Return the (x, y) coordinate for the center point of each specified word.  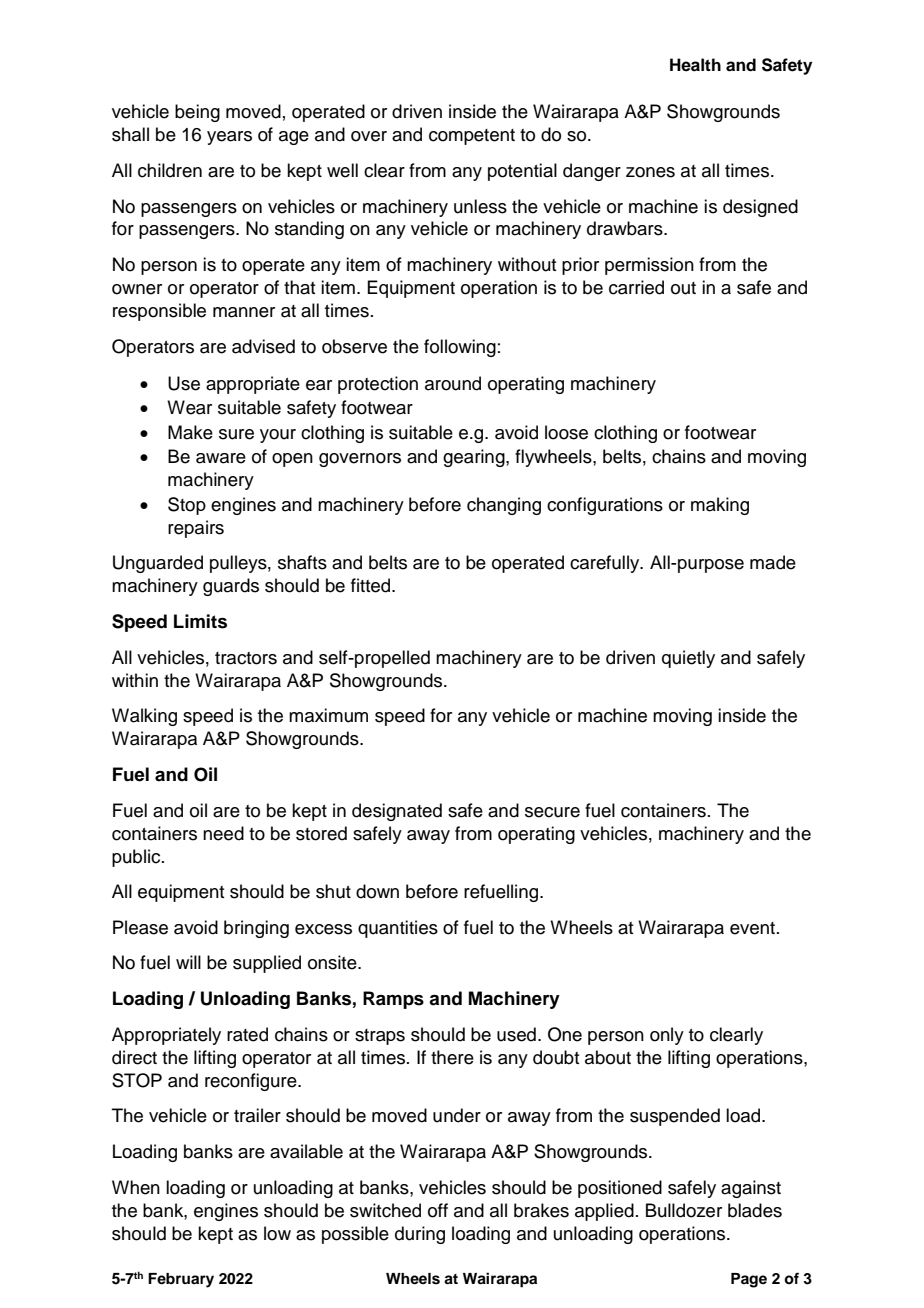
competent (472, 137)
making (720, 506)
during (420, 1235)
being (197, 113)
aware (221, 458)
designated (397, 812)
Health (695, 65)
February (181, 1280)
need (223, 833)
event (754, 928)
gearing (475, 458)
